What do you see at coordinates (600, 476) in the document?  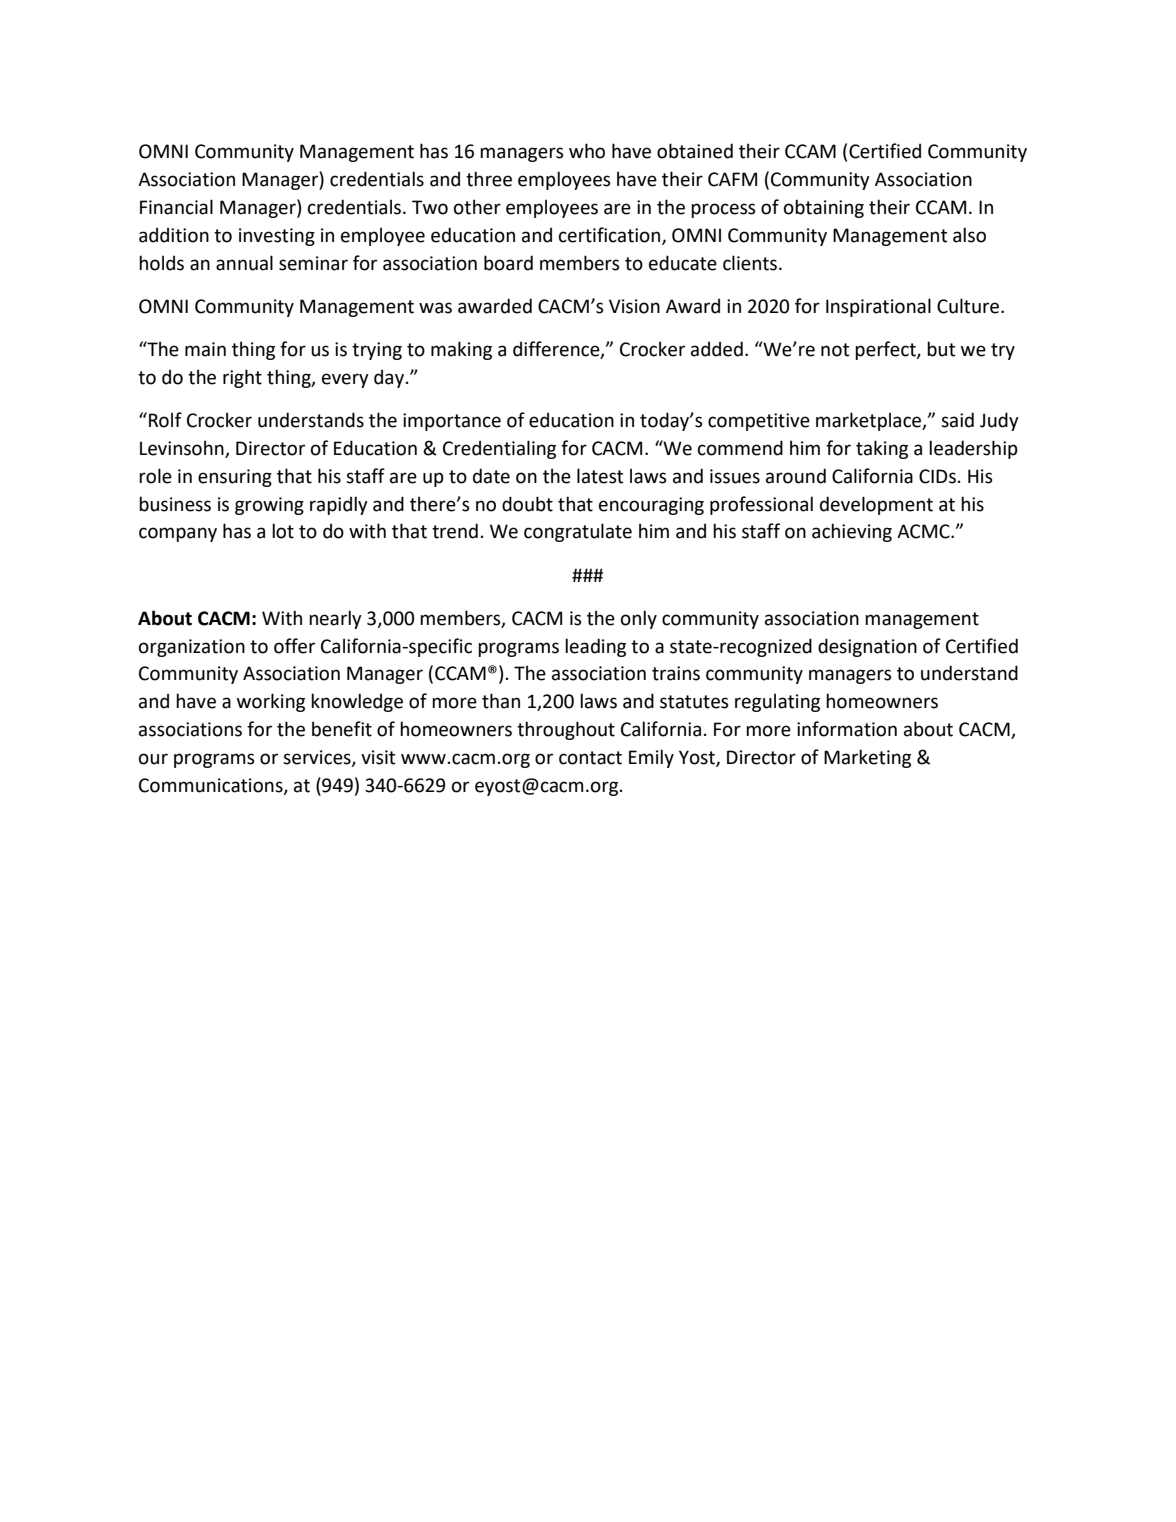 I see `latest` at bounding box center [600, 476].
